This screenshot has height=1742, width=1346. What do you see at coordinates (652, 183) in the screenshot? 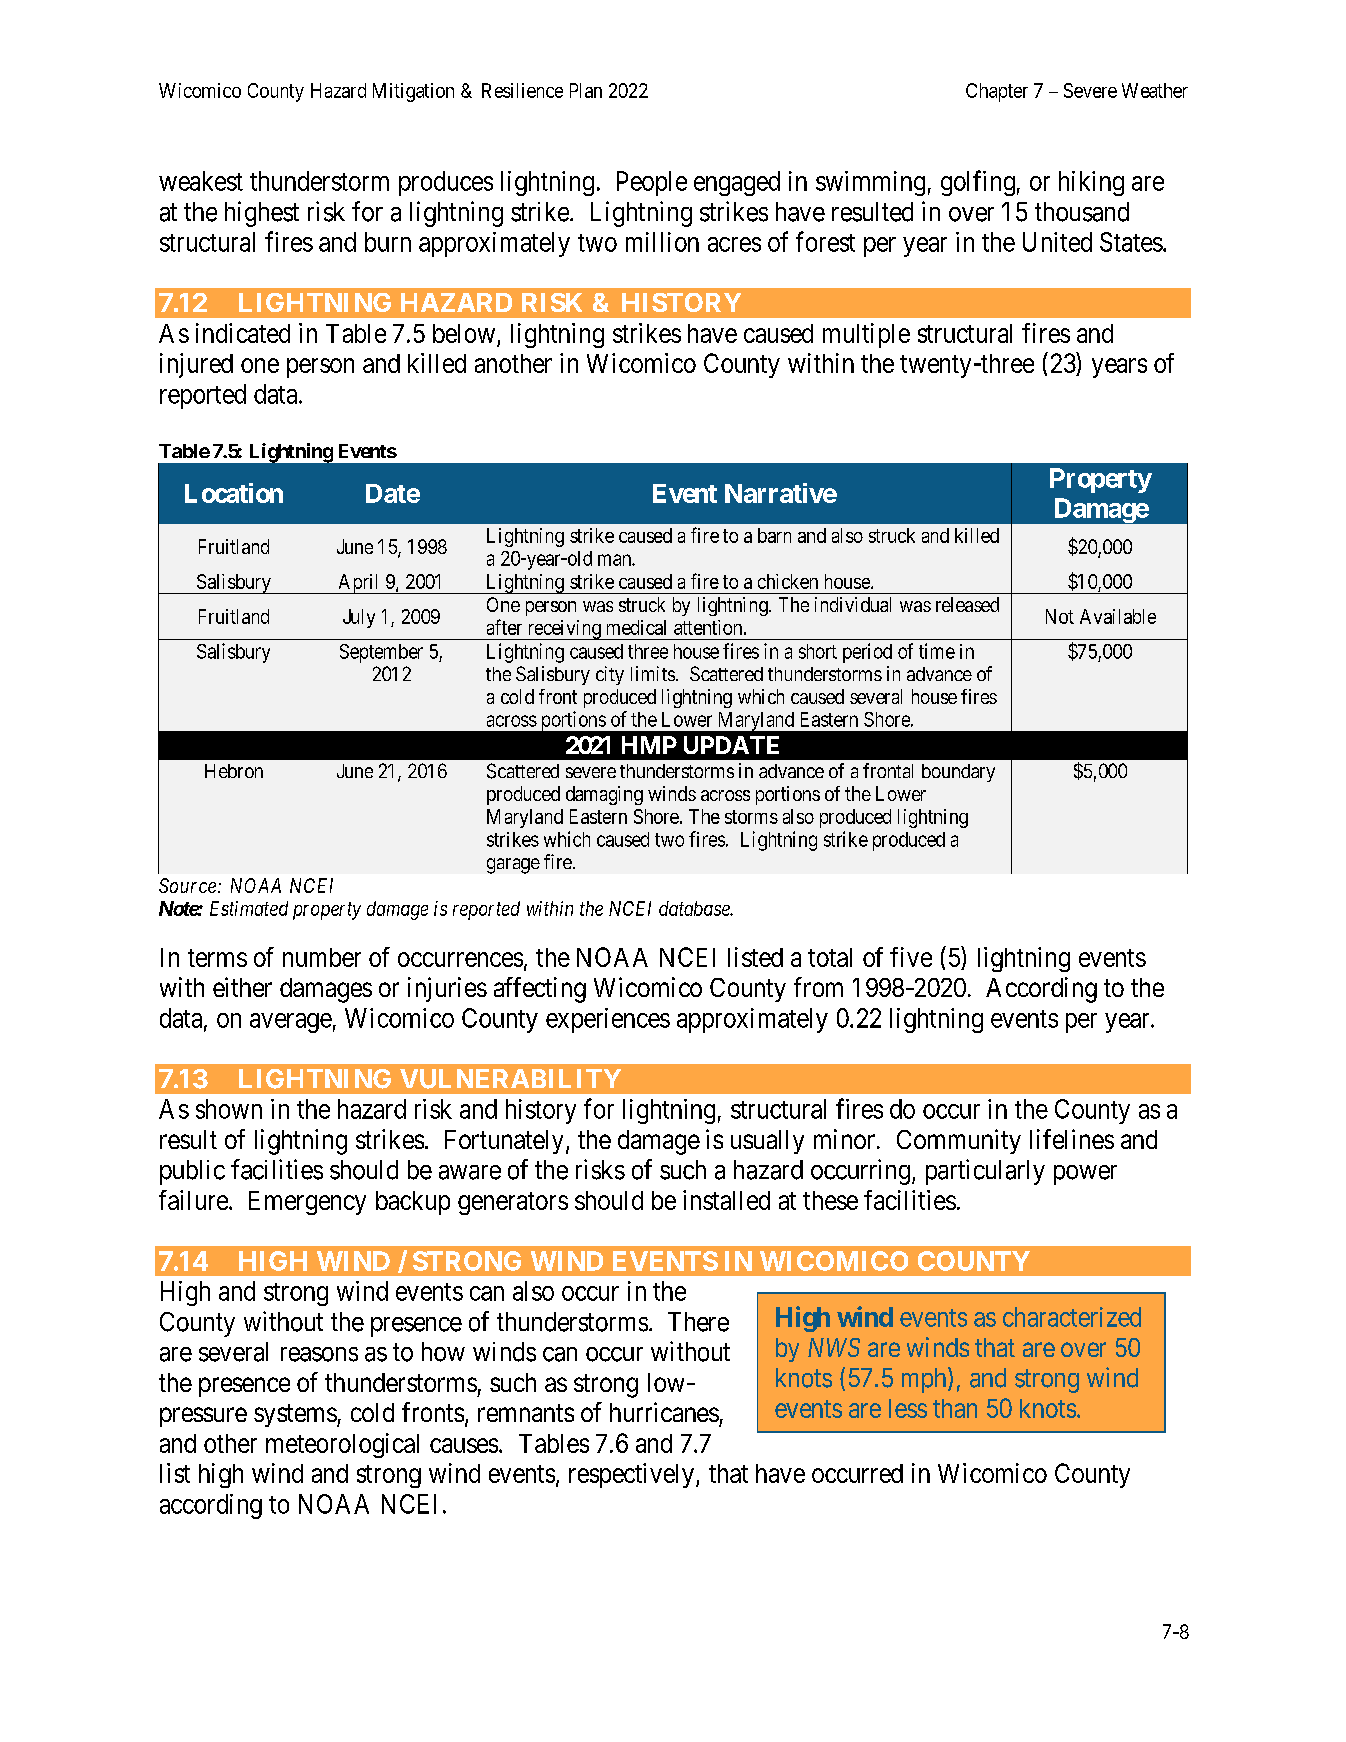
I see `People` at bounding box center [652, 183].
